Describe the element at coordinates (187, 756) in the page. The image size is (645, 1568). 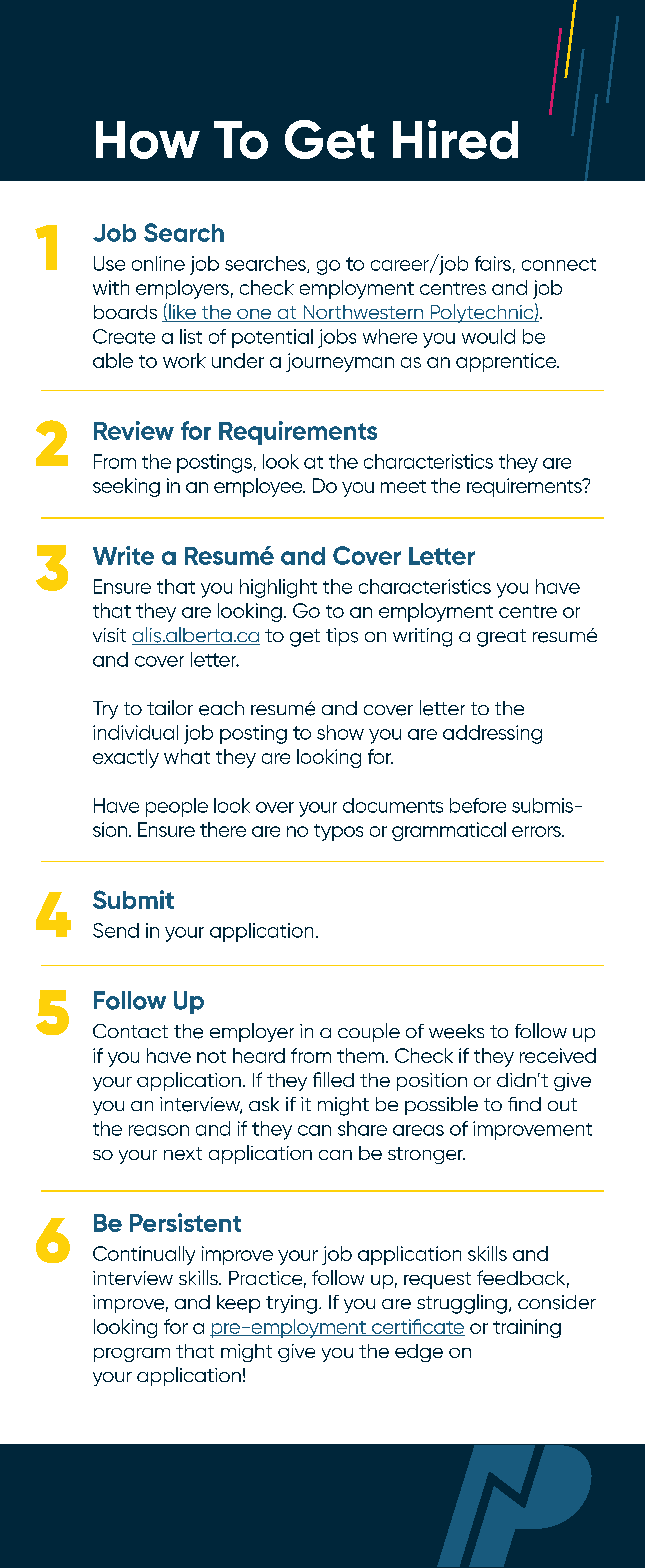
I see `what` at that location.
